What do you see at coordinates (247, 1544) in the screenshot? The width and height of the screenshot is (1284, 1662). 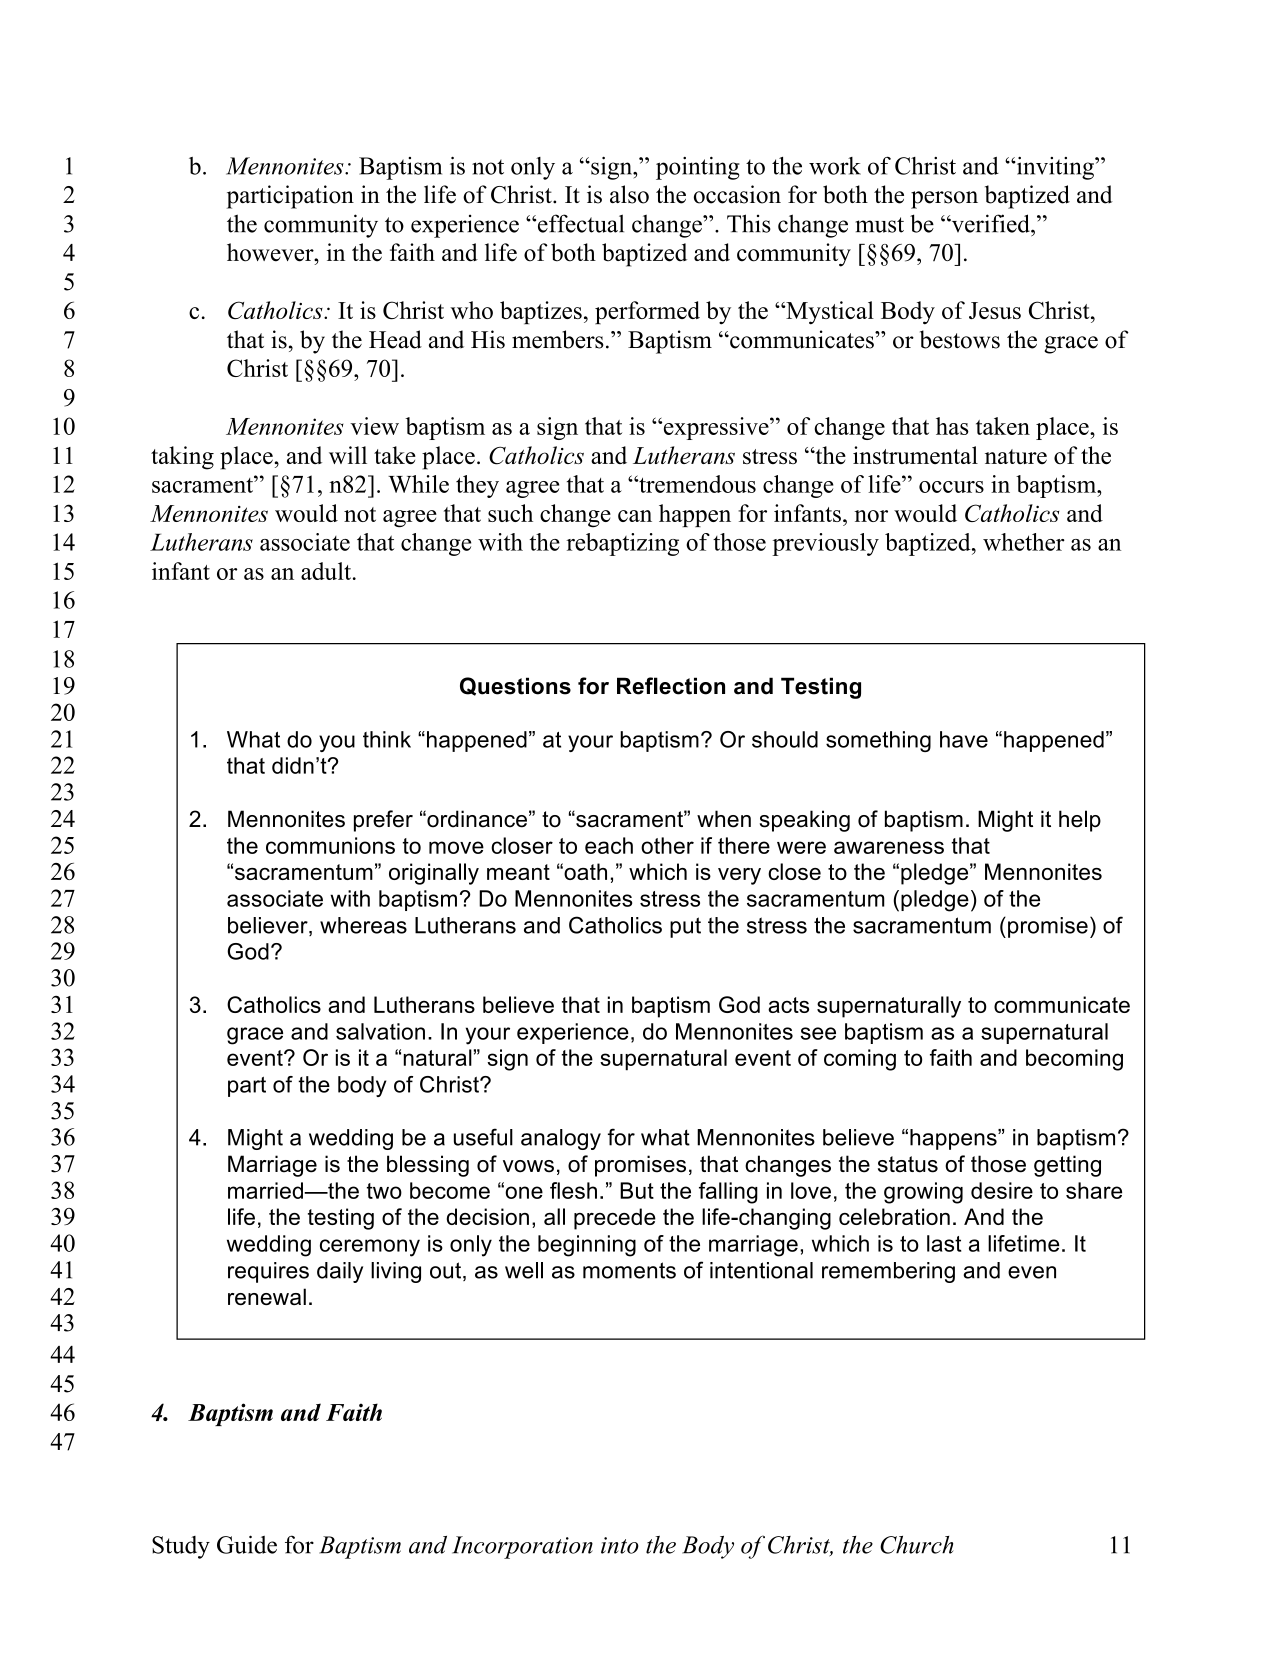 I see `Guide` at bounding box center [247, 1544].
